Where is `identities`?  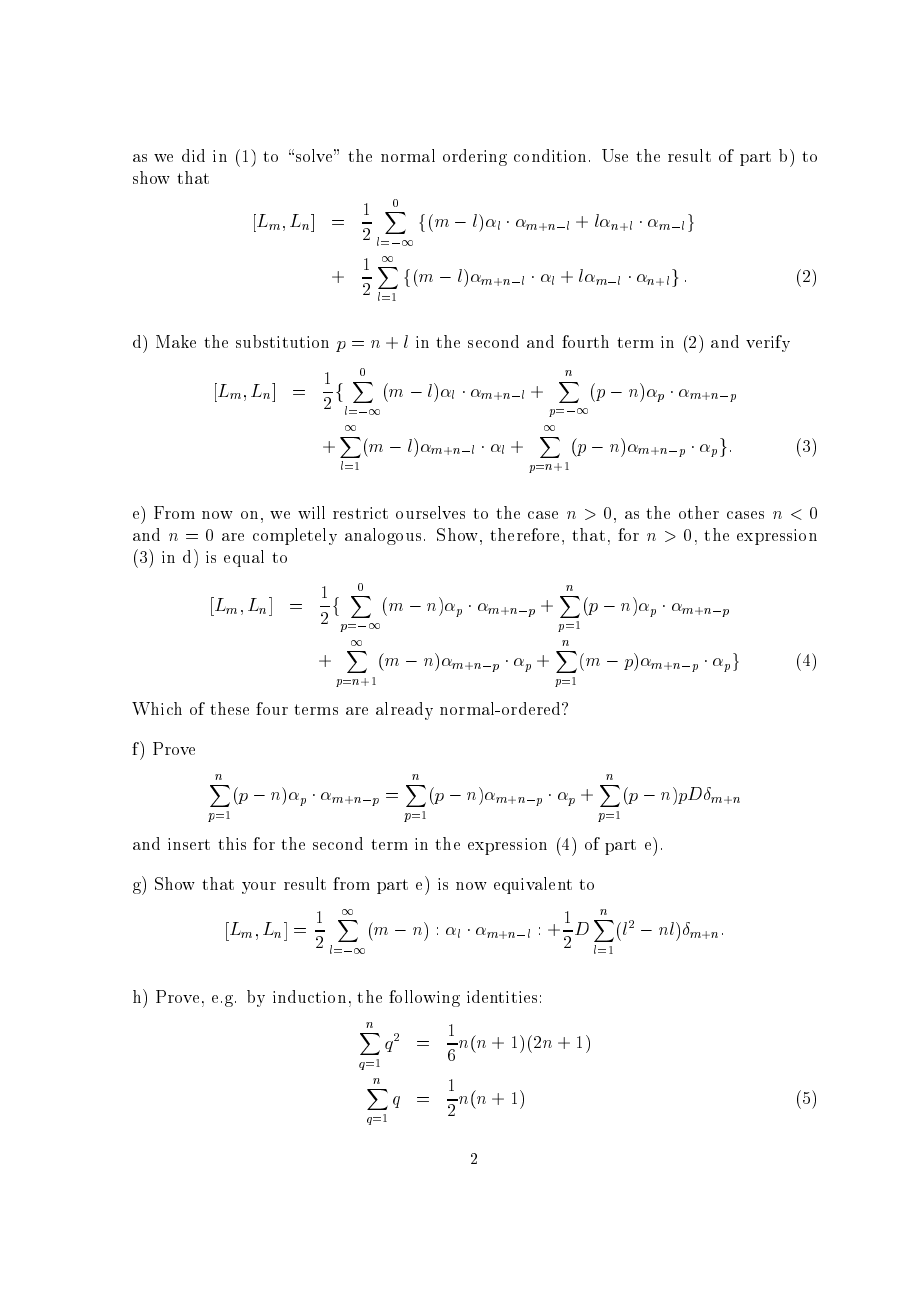
identities is located at coordinates (502, 996).
